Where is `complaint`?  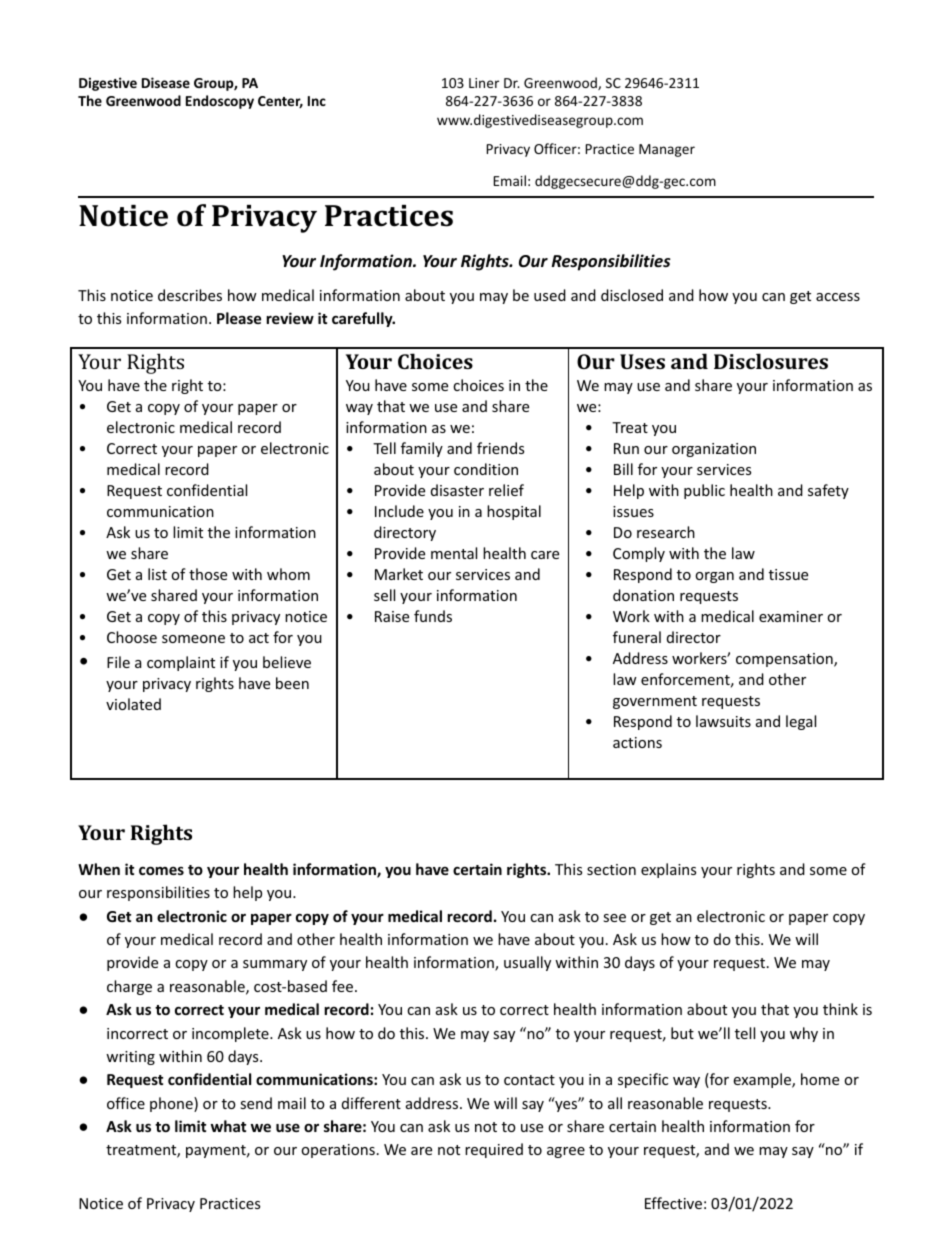
complaint is located at coordinates (181, 663).
